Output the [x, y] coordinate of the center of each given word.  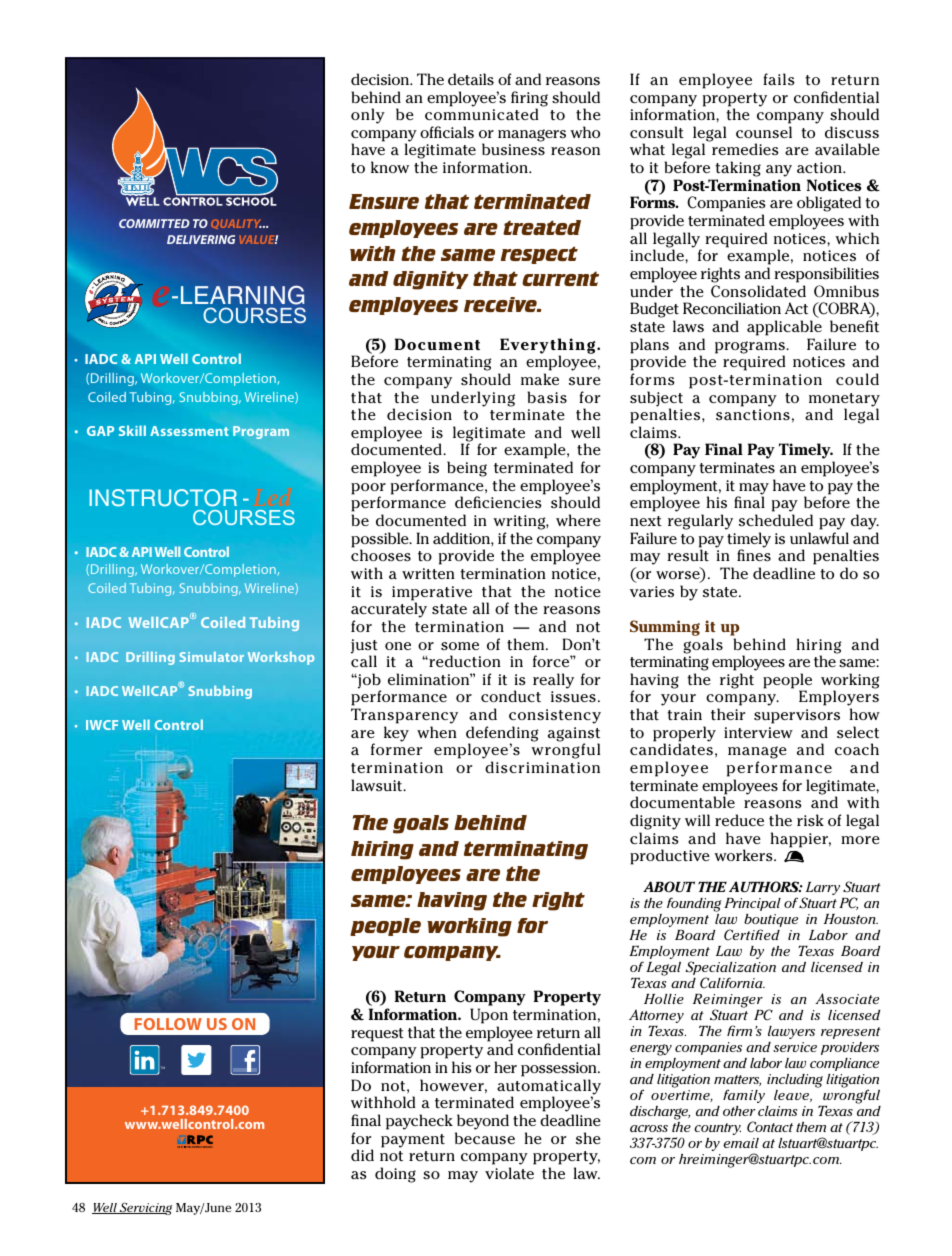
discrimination [542, 767]
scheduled [776, 520]
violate [509, 1173]
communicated [482, 114]
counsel [764, 132]
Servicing [145, 1208]
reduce [739, 820]
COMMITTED [154, 223]
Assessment [189, 431]
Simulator [212, 657]
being [467, 469]
